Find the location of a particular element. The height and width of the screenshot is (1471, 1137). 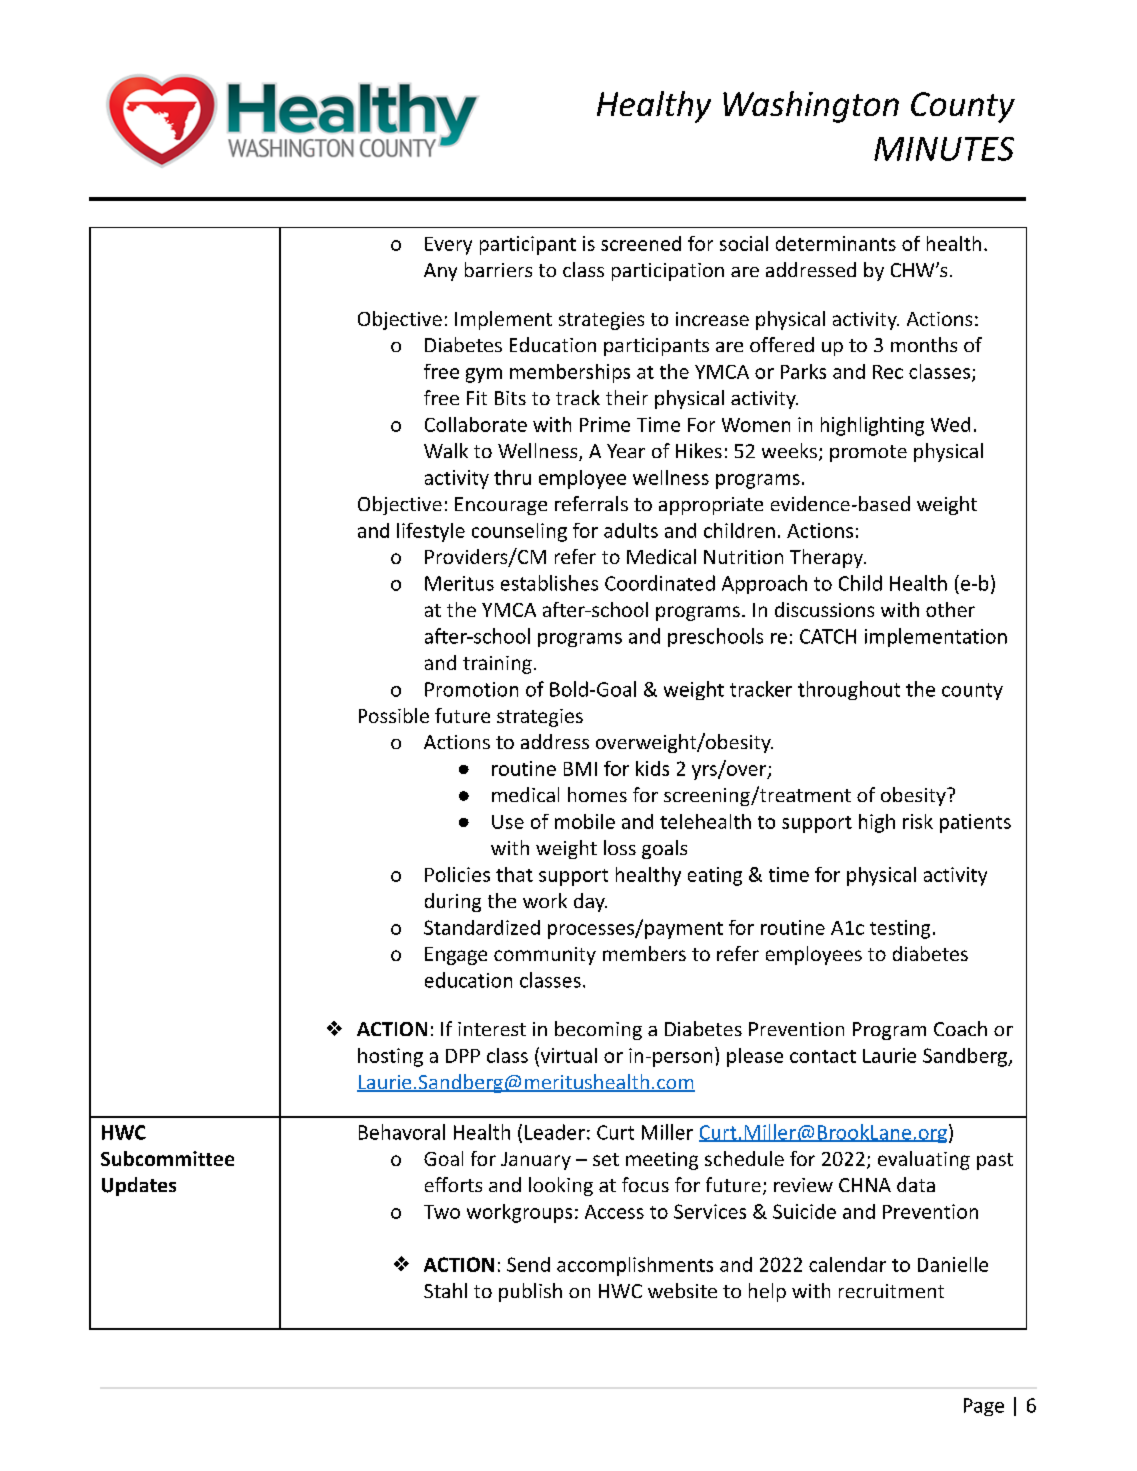

during is located at coordinates (453, 902).
